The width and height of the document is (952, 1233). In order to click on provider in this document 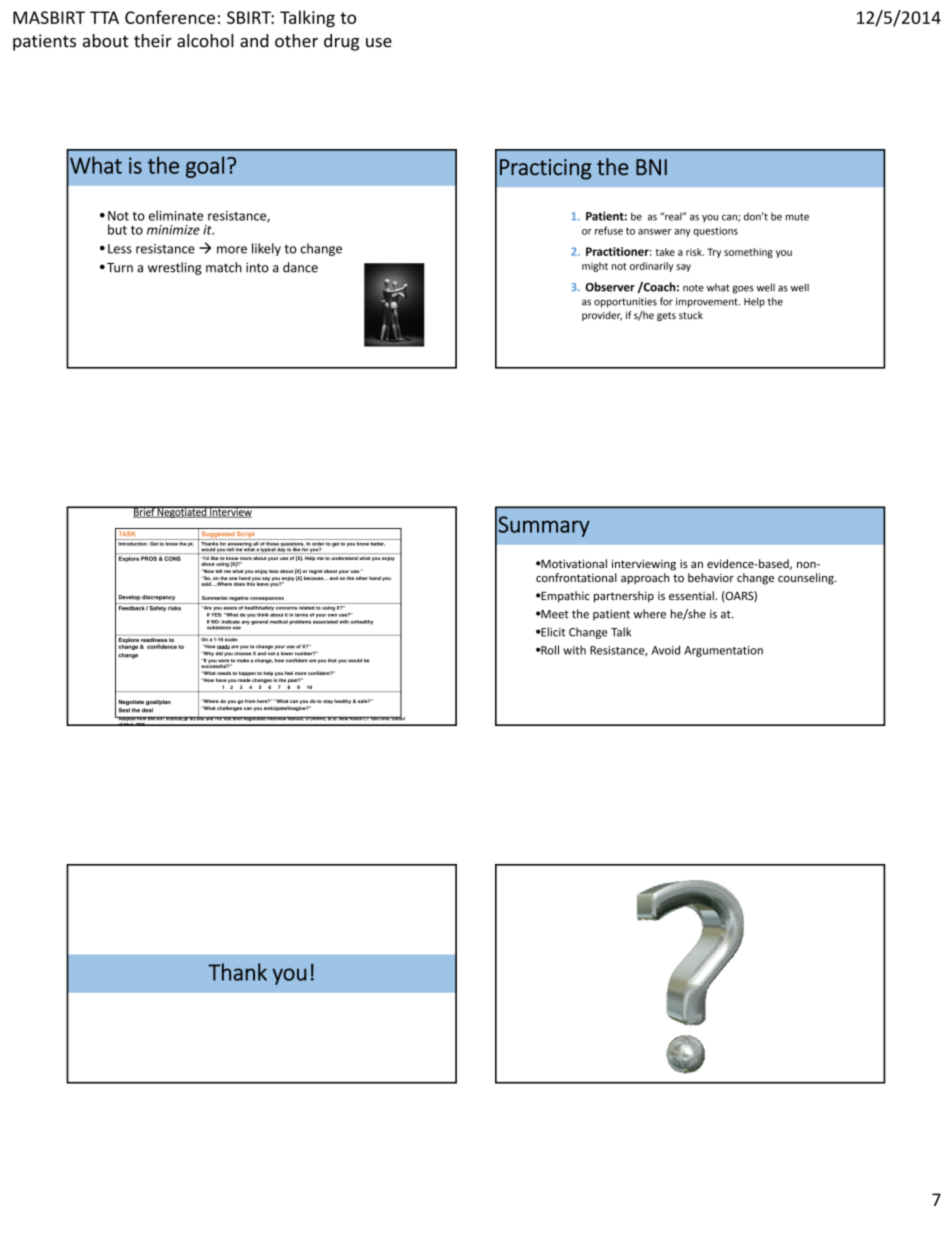, I will do `click(602, 316)`.
